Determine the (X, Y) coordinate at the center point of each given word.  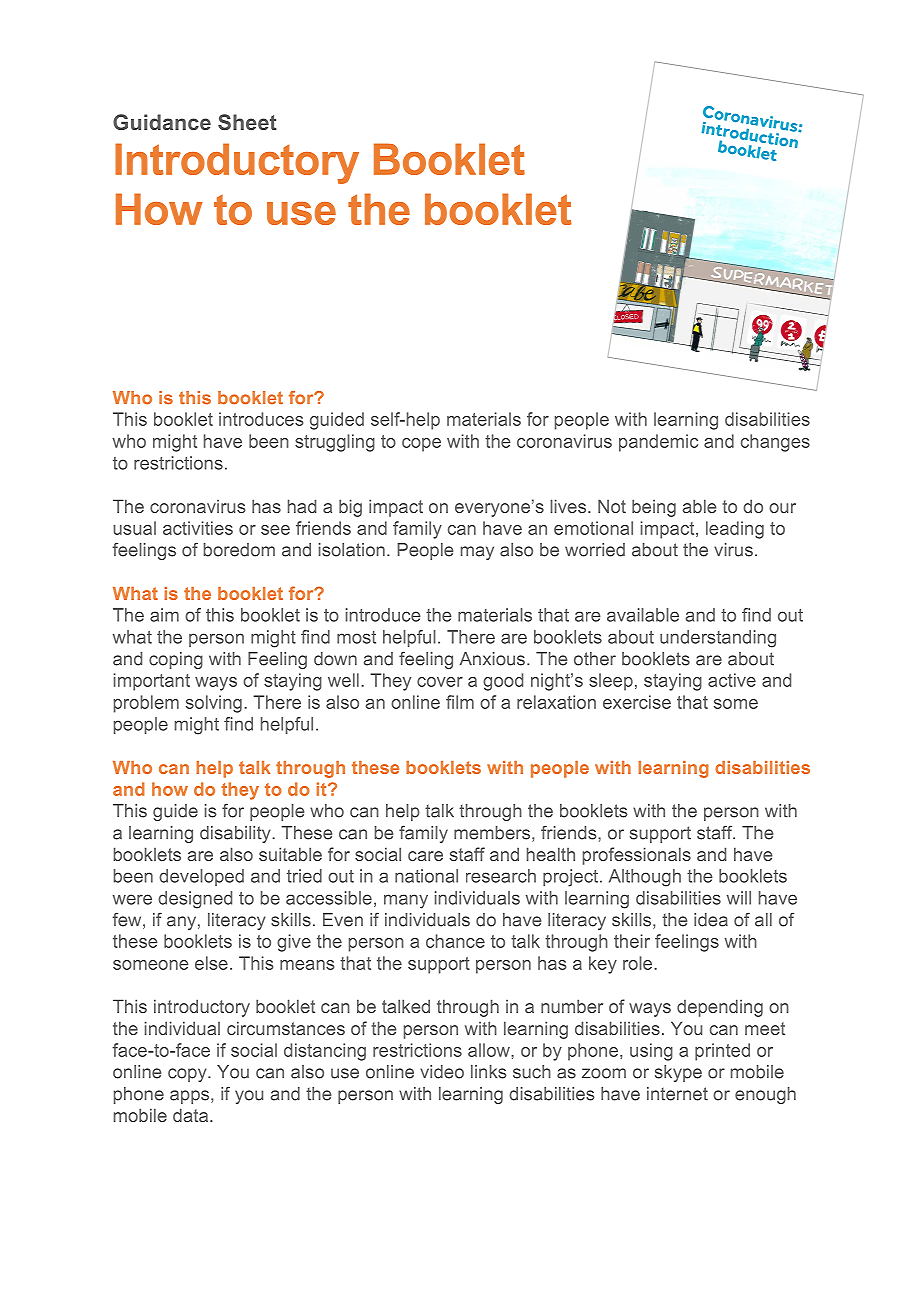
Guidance (162, 122)
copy (188, 1075)
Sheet (247, 122)
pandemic (658, 443)
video (442, 1072)
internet (677, 1094)
